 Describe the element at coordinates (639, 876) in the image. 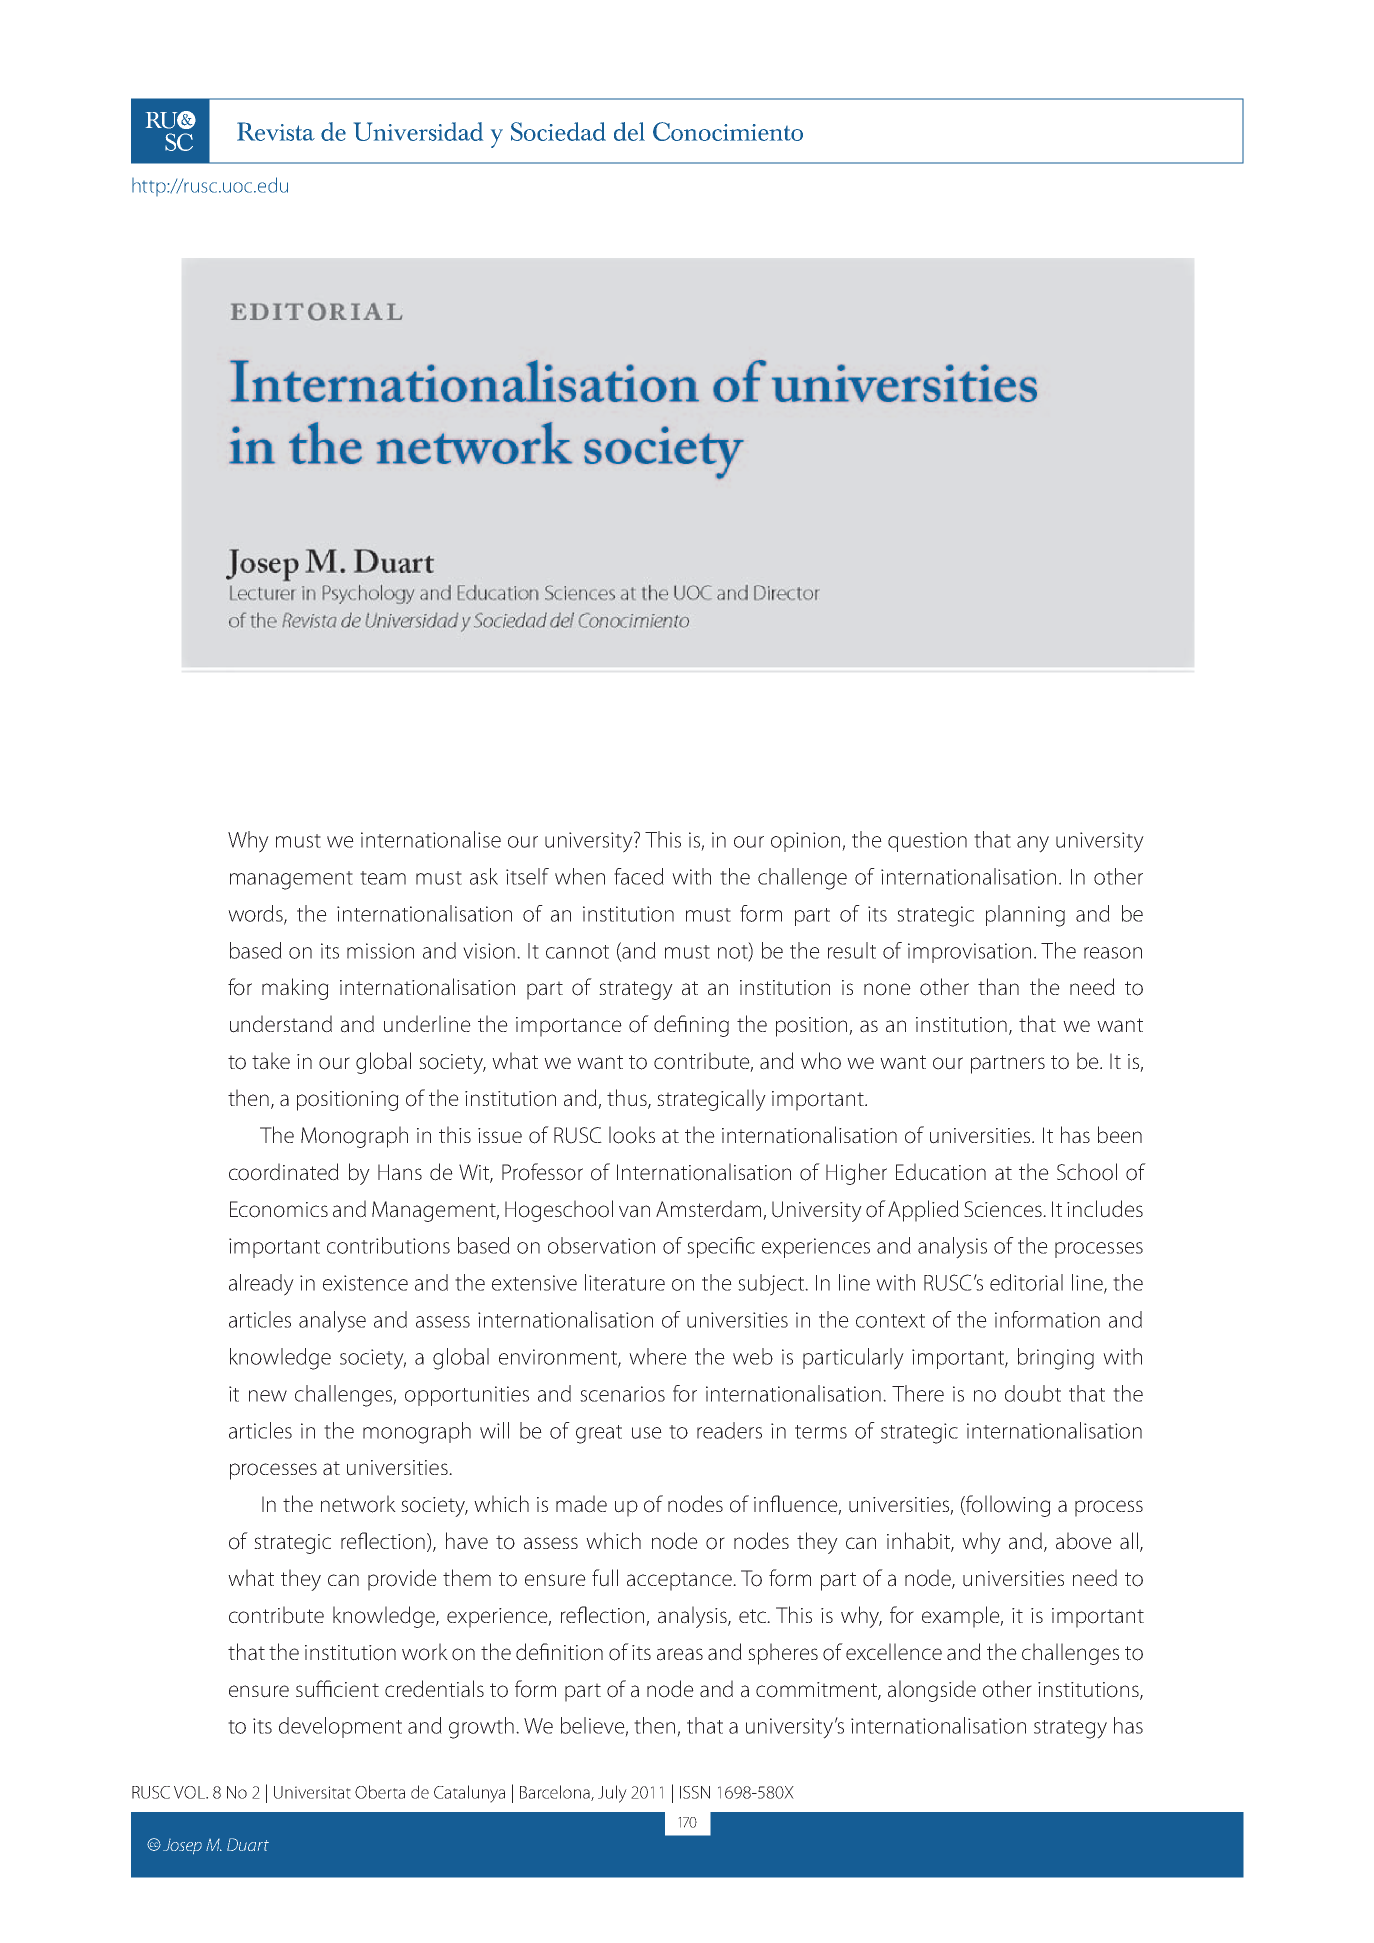

I see `faced` at that location.
